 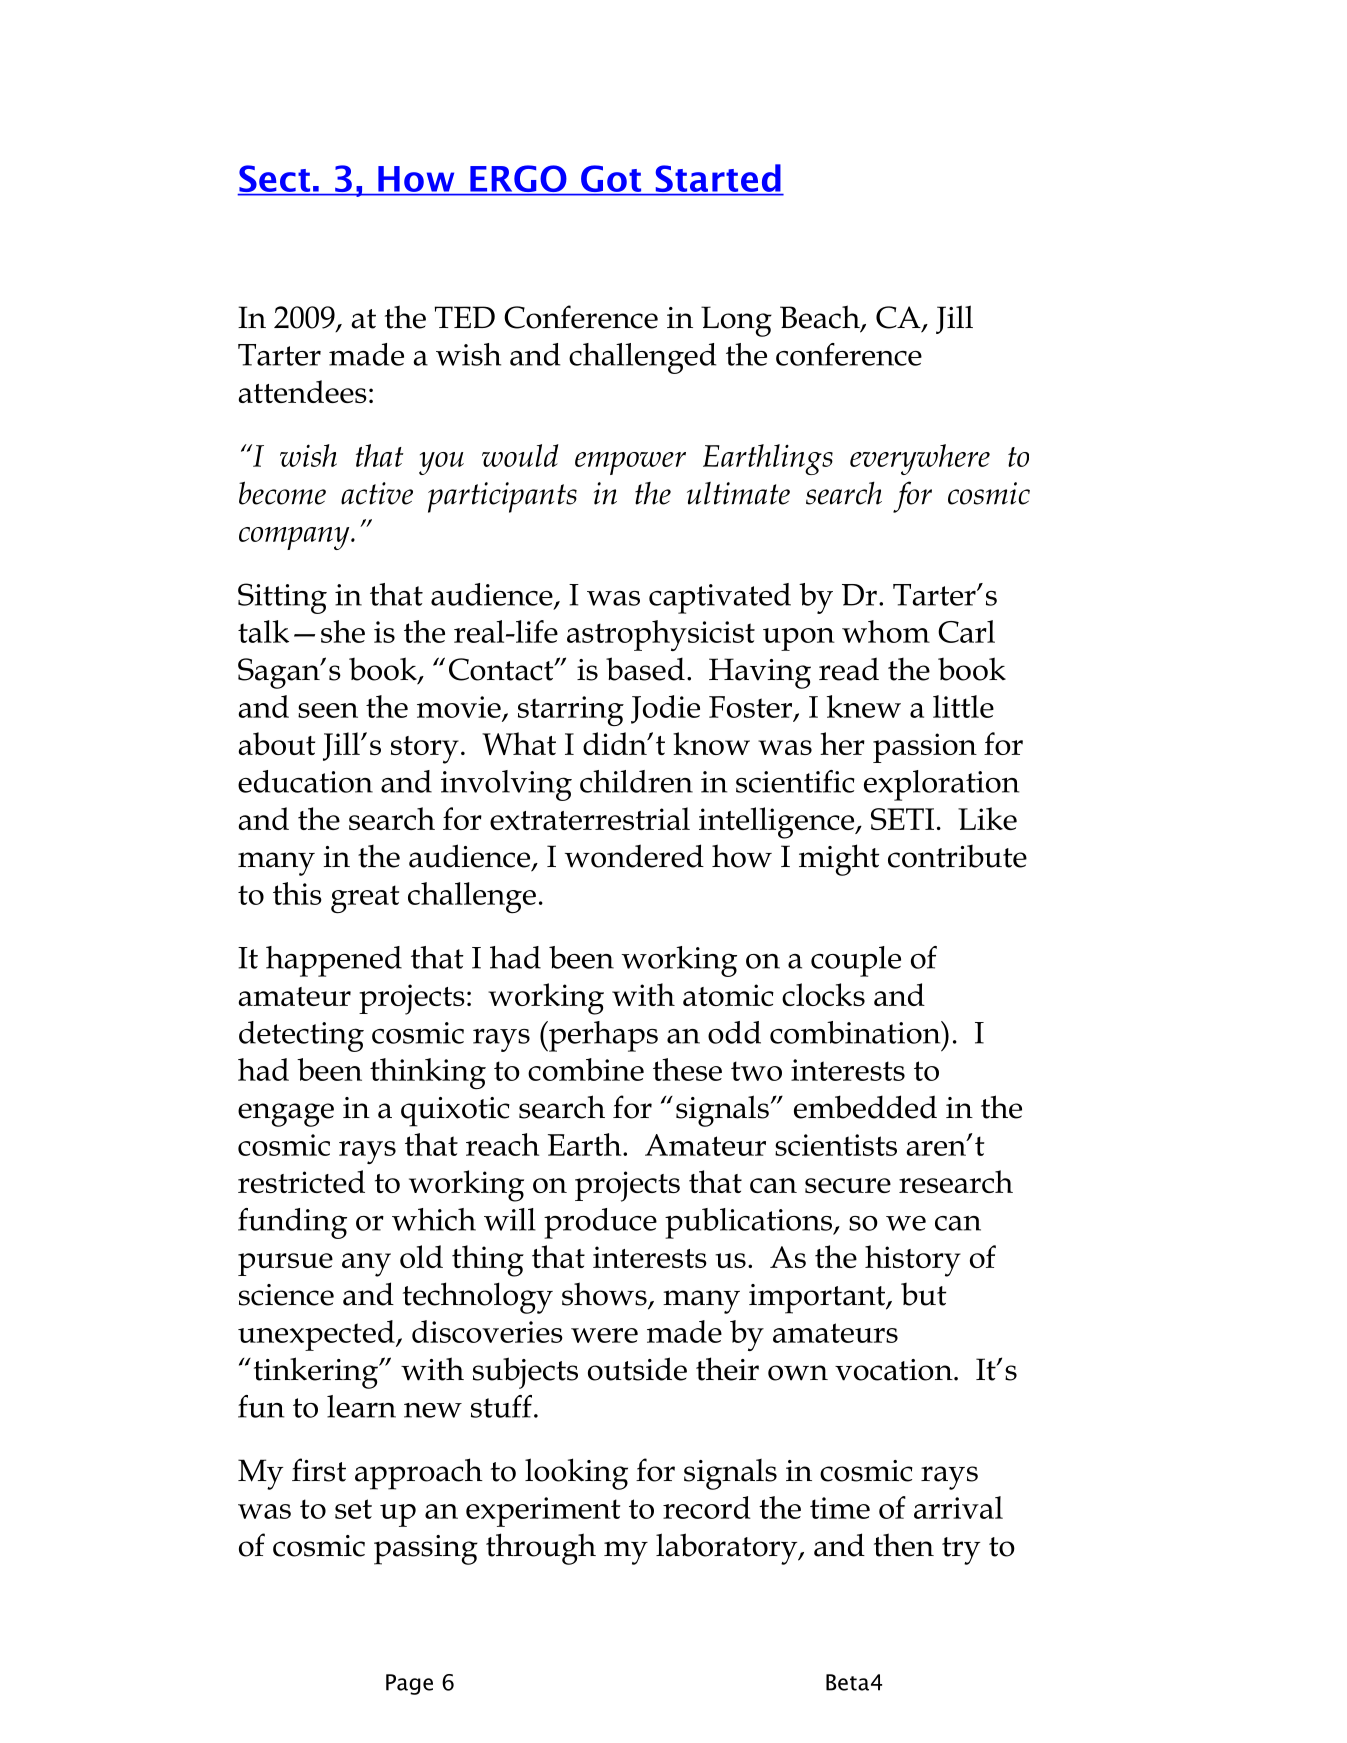 What do you see at coordinates (904, 1545) in the document?
I see `then` at bounding box center [904, 1545].
